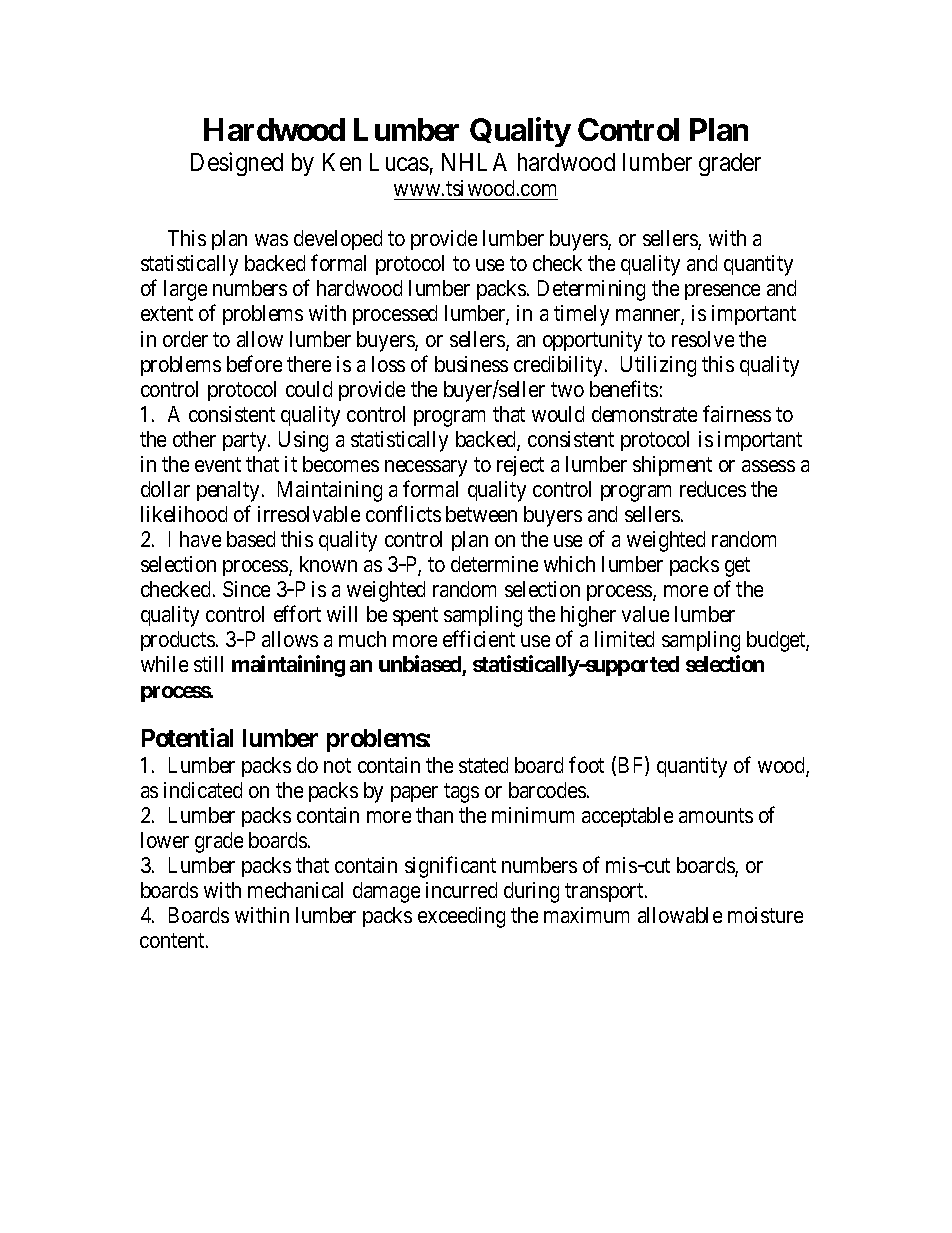 The width and height of the document is (952, 1233). I want to click on between, so click(481, 514).
